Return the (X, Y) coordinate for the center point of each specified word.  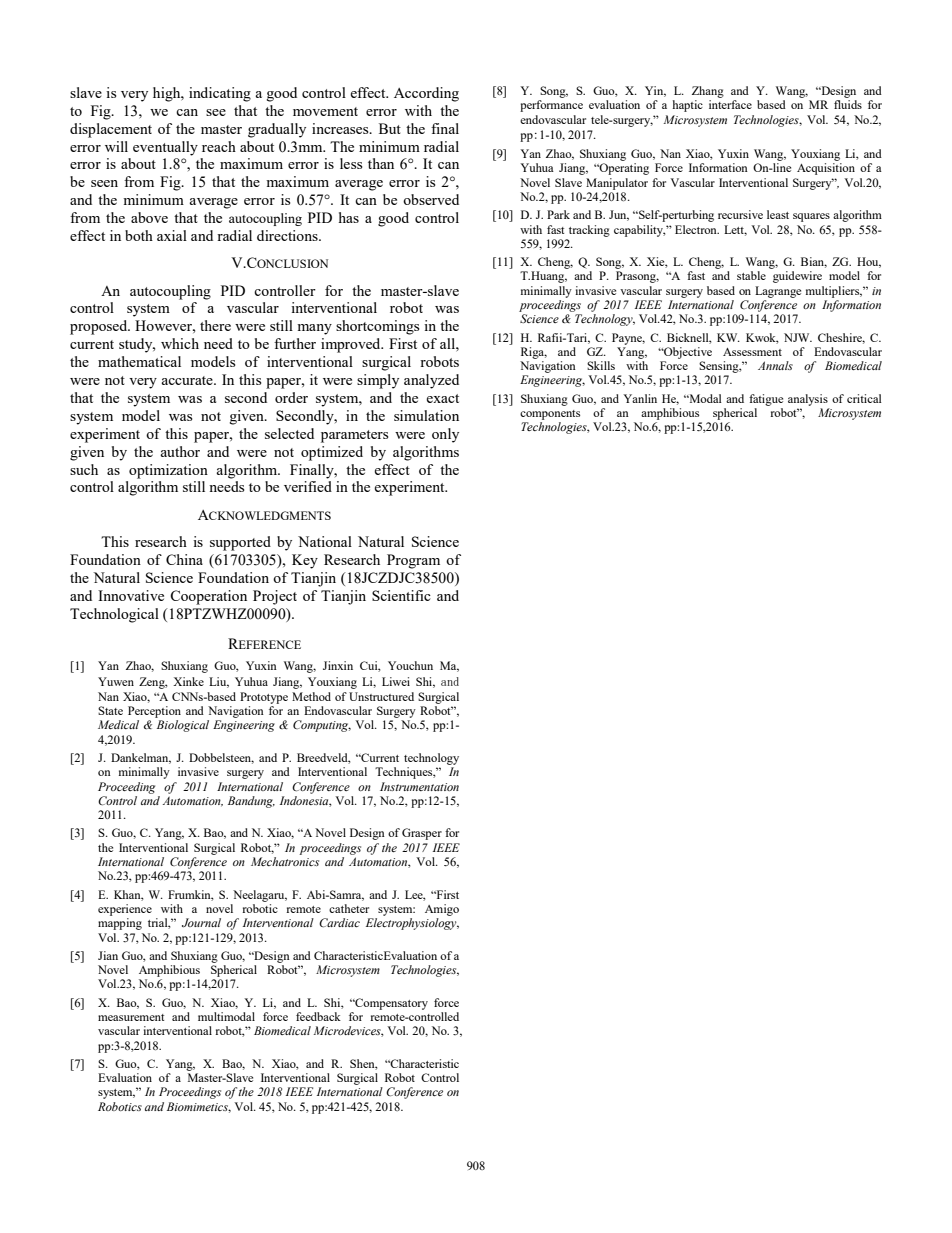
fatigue (766, 400)
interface (730, 104)
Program (413, 561)
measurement (131, 1017)
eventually (165, 148)
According (426, 94)
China (184, 559)
